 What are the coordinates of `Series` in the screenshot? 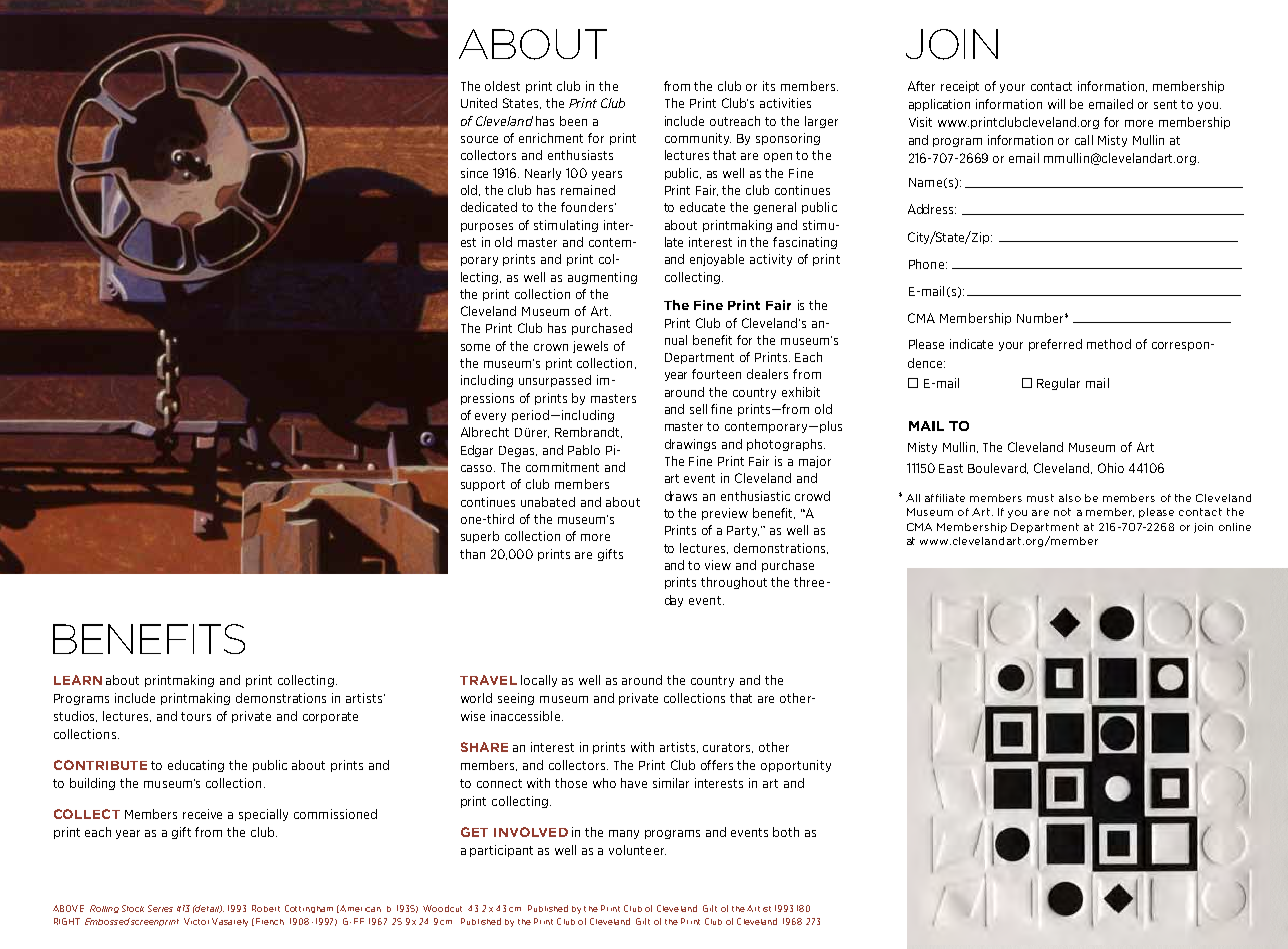 It's located at (160, 908).
